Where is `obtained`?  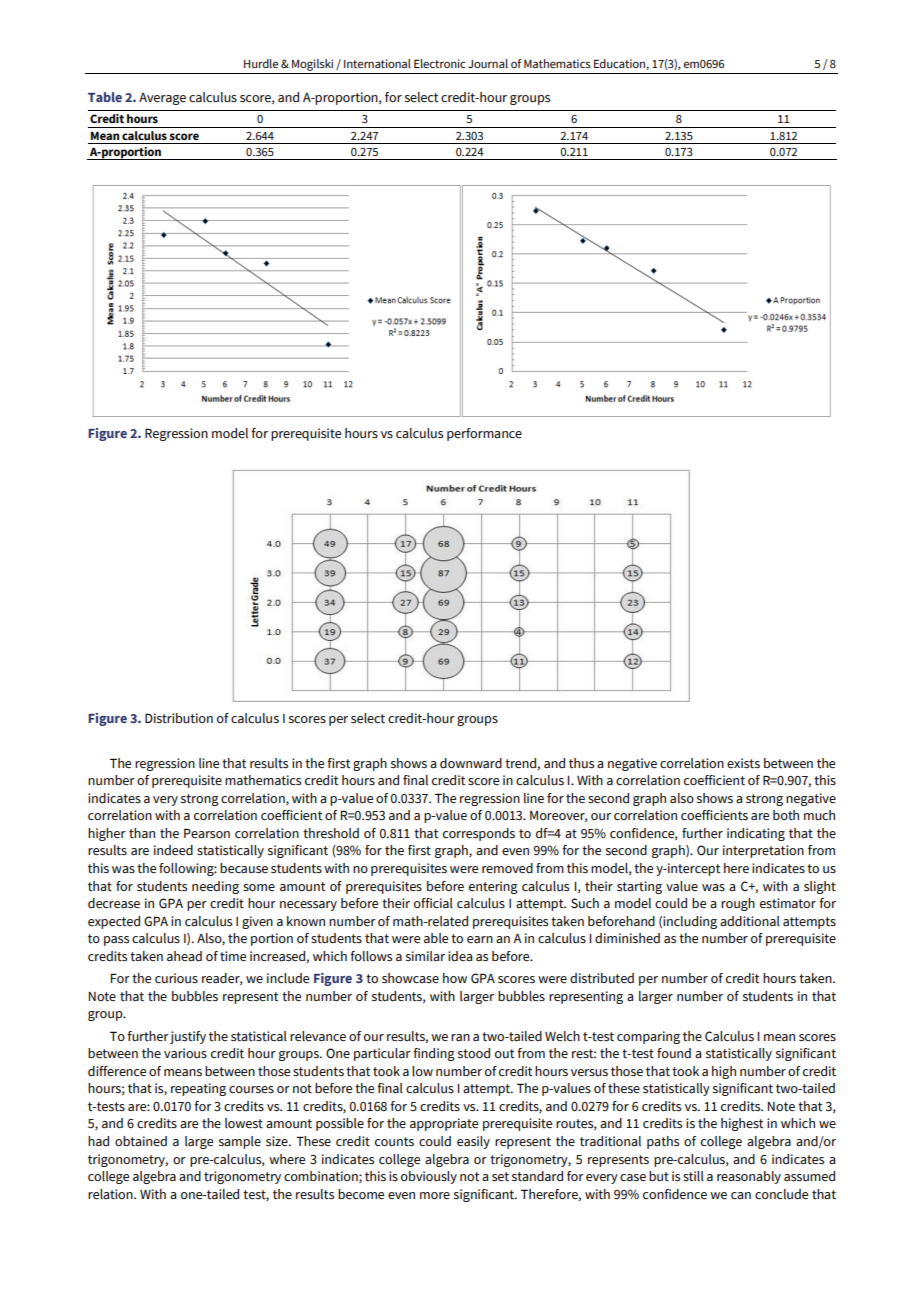
obtained is located at coordinates (141, 1141).
